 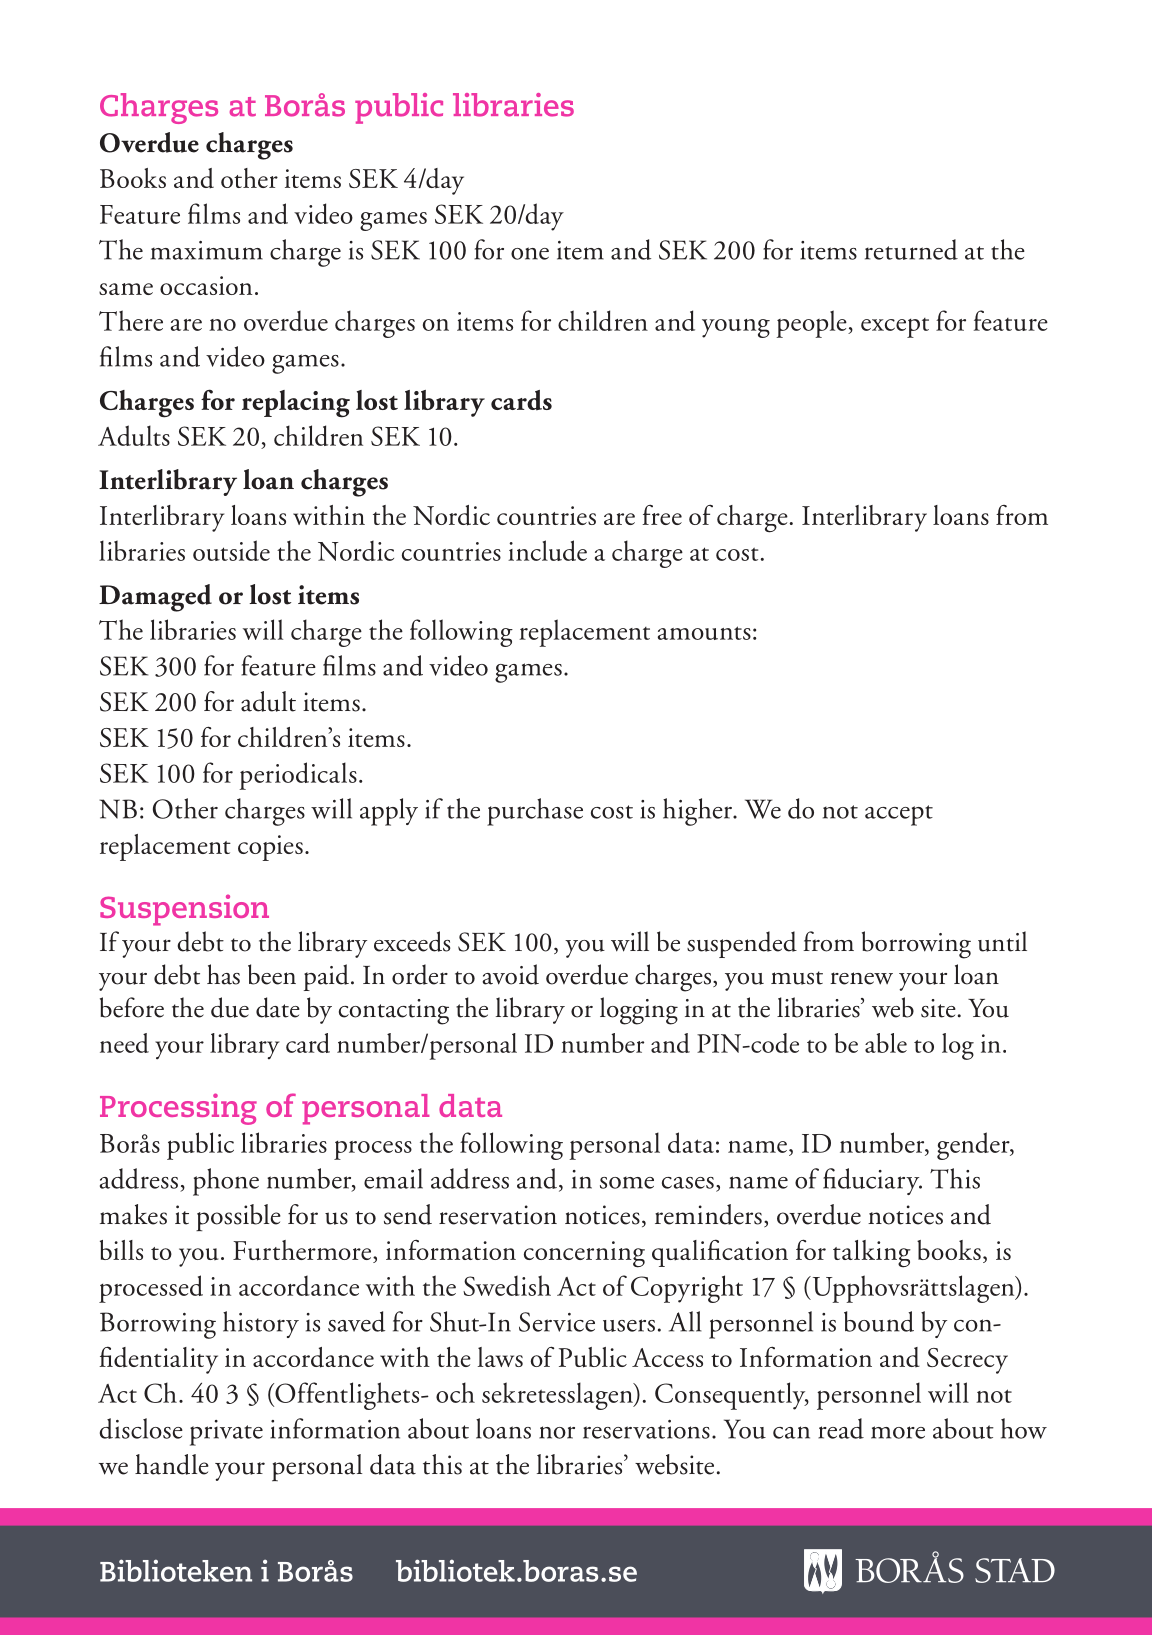 What do you see at coordinates (270, 848) in the screenshot?
I see `copies` at bounding box center [270, 848].
